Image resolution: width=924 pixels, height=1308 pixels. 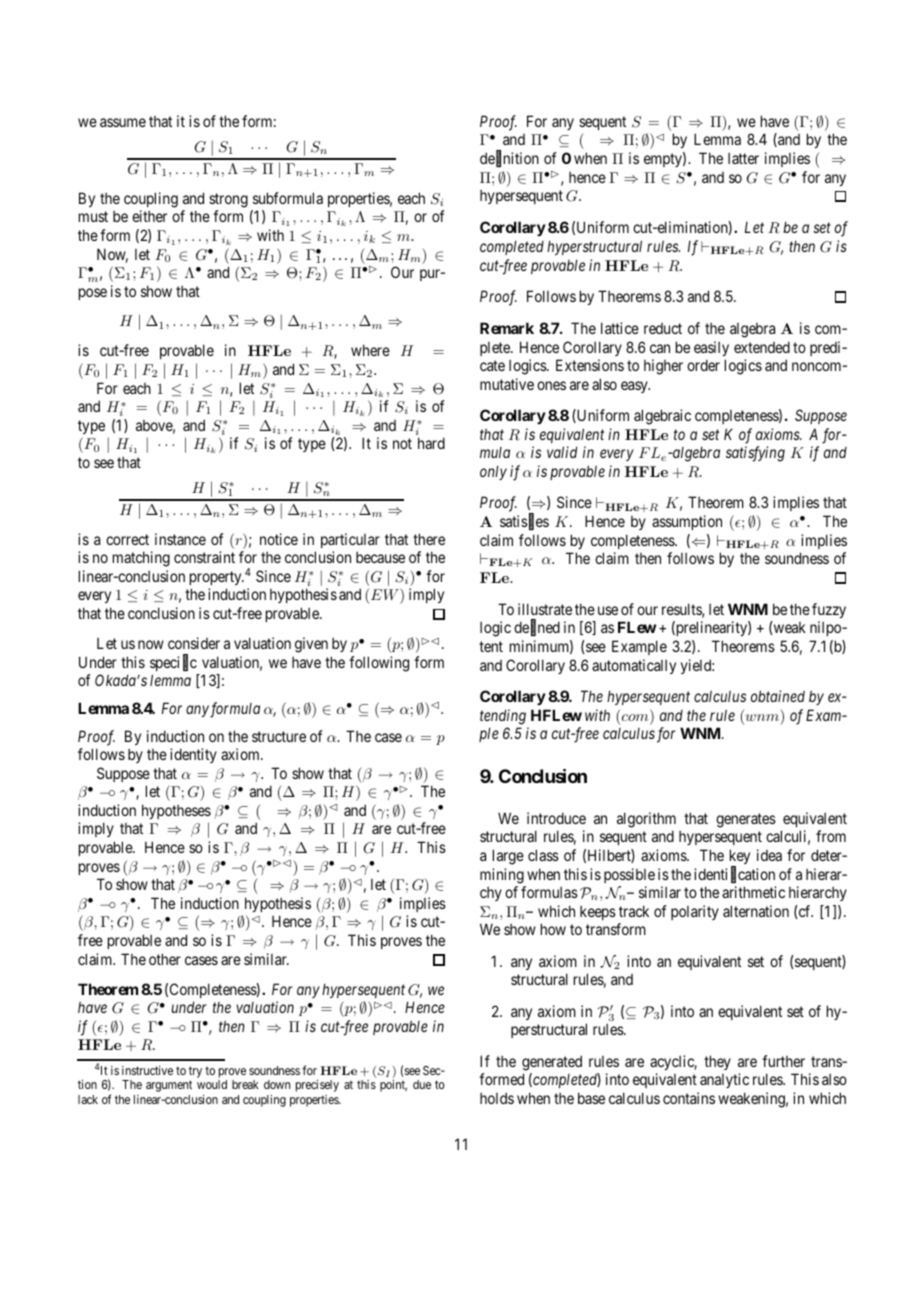 I want to click on assume, so click(x=123, y=122).
